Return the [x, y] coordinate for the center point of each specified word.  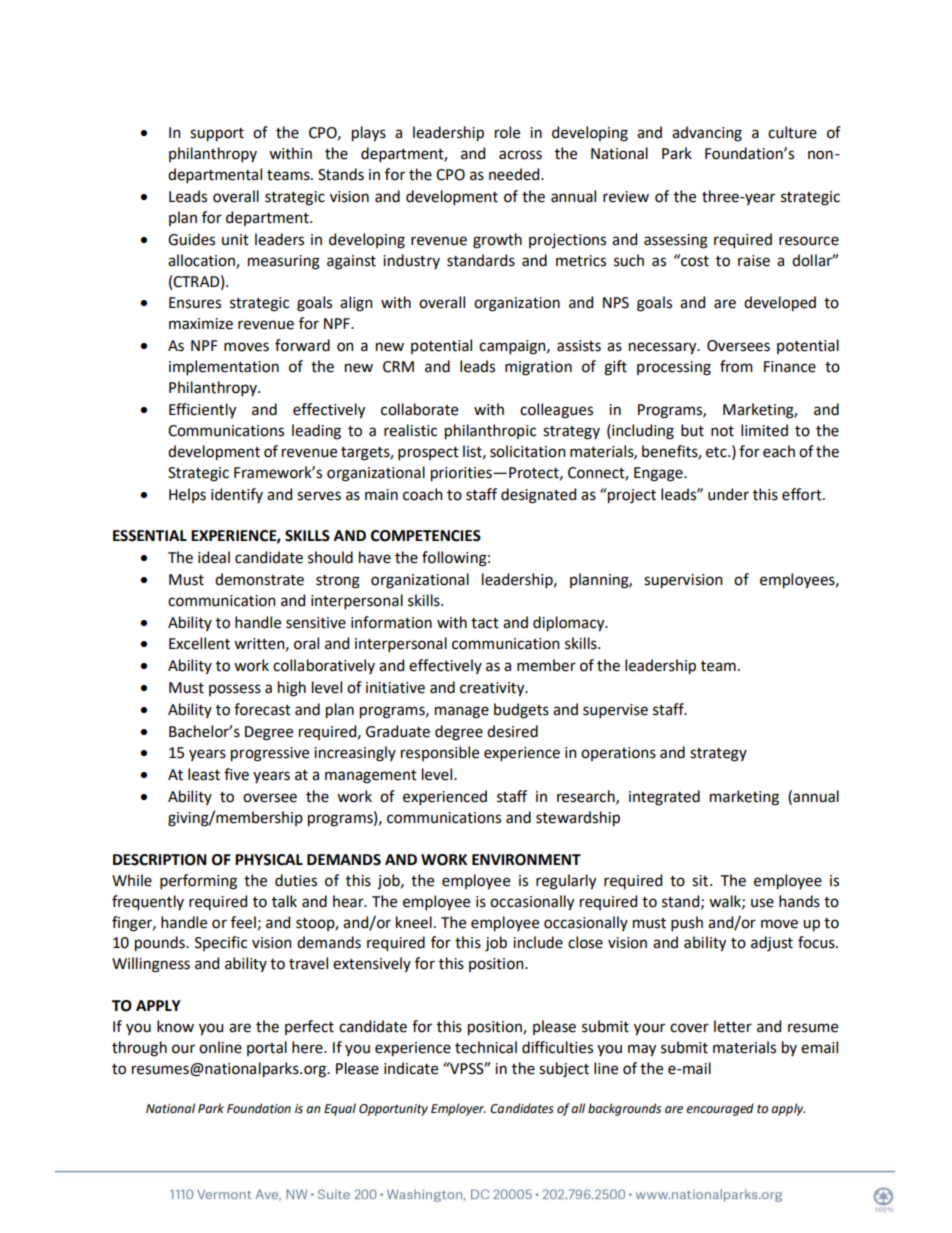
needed [515, 174]
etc [717, 452]
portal [267, 1048]
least [204, 774]
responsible [440, 753]
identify [237, 495]
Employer [458, 1109]
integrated [664, 798]
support [217, 135]
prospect [428, 453]
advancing [707, 134]
